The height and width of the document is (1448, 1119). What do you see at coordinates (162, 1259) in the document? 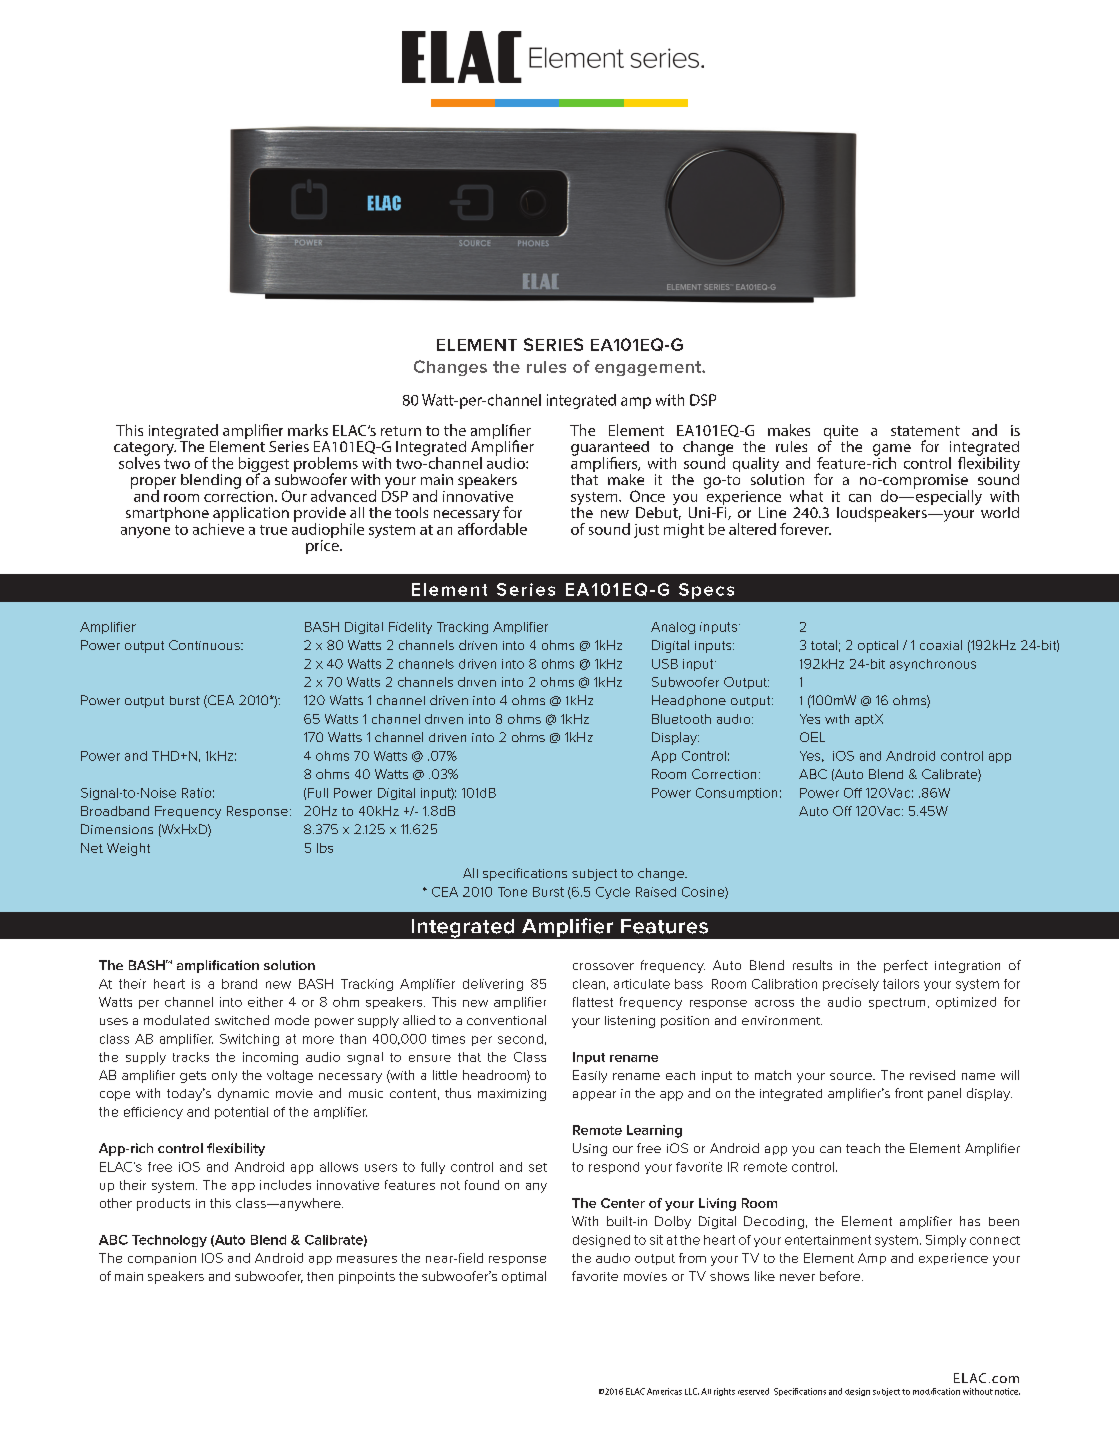
I see `companion` at bounding box center [162, 1259].
